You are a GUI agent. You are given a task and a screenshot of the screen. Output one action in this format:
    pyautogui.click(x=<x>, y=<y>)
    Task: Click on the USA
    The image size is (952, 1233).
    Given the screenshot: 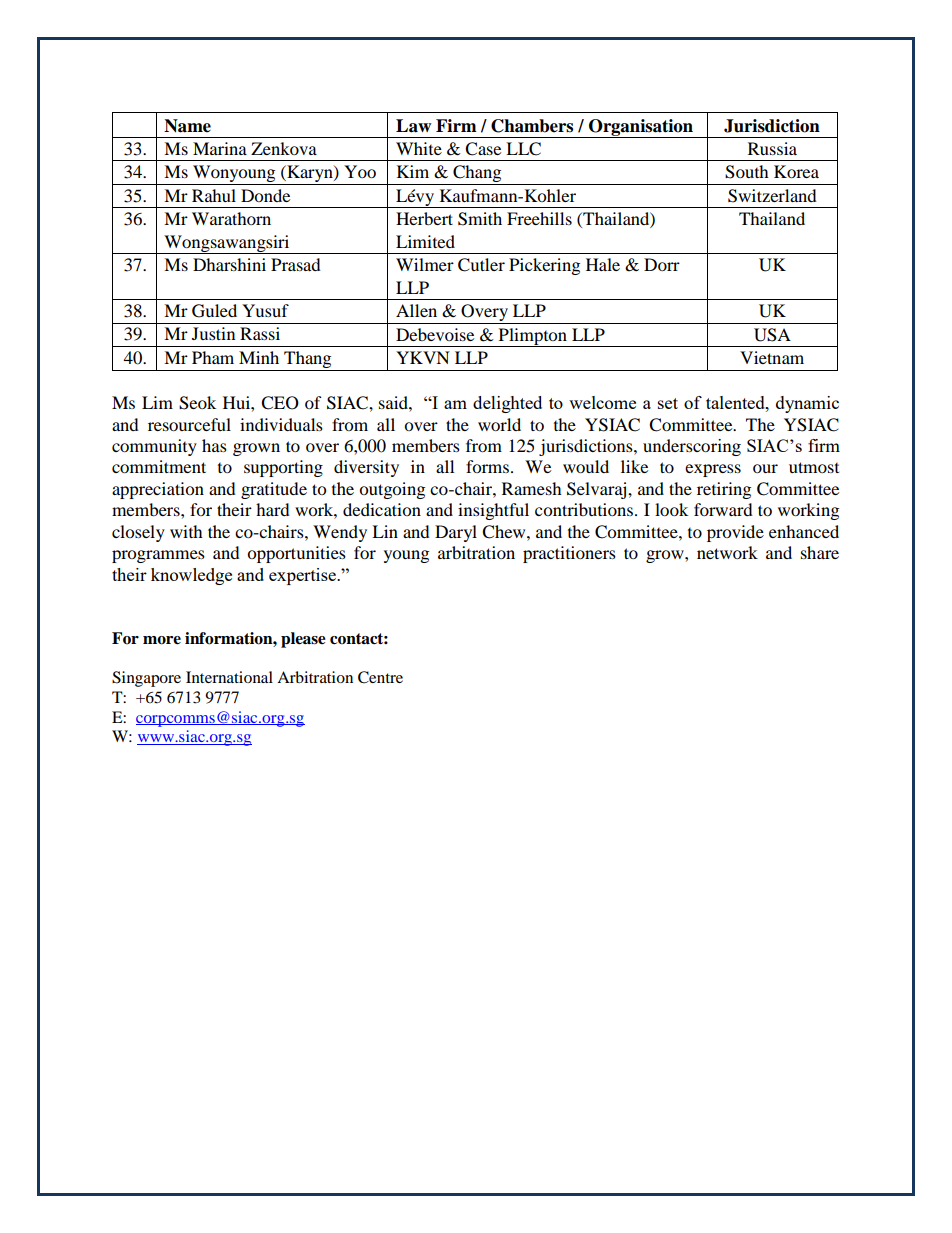 What is the action you would take?
    pyautogui.click(x=772, y=335)
